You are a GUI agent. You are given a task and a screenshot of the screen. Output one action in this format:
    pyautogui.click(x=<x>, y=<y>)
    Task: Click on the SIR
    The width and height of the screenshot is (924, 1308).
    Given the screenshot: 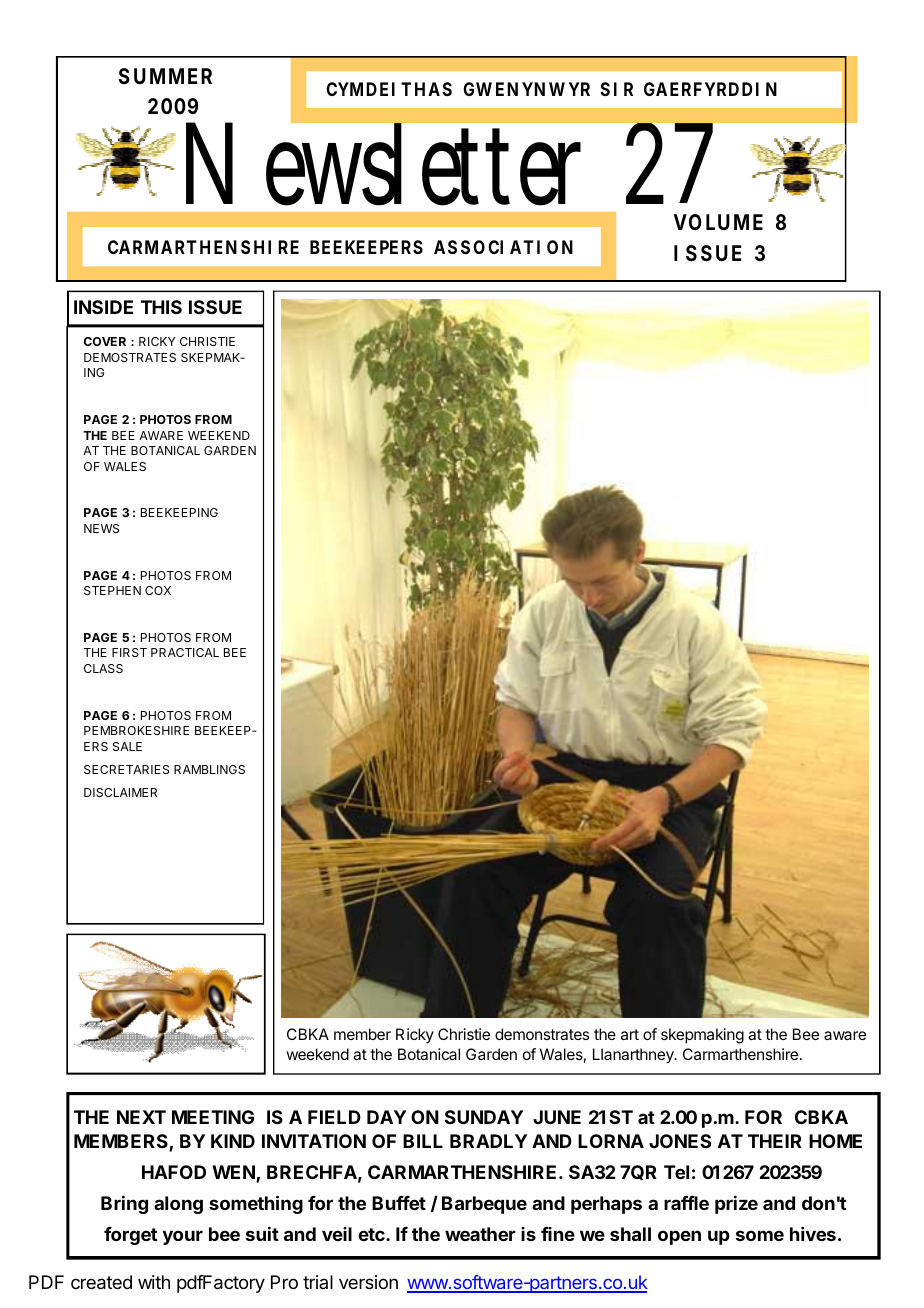 What is the action you would take?
    pyautogui.click(x=616, y=89)
